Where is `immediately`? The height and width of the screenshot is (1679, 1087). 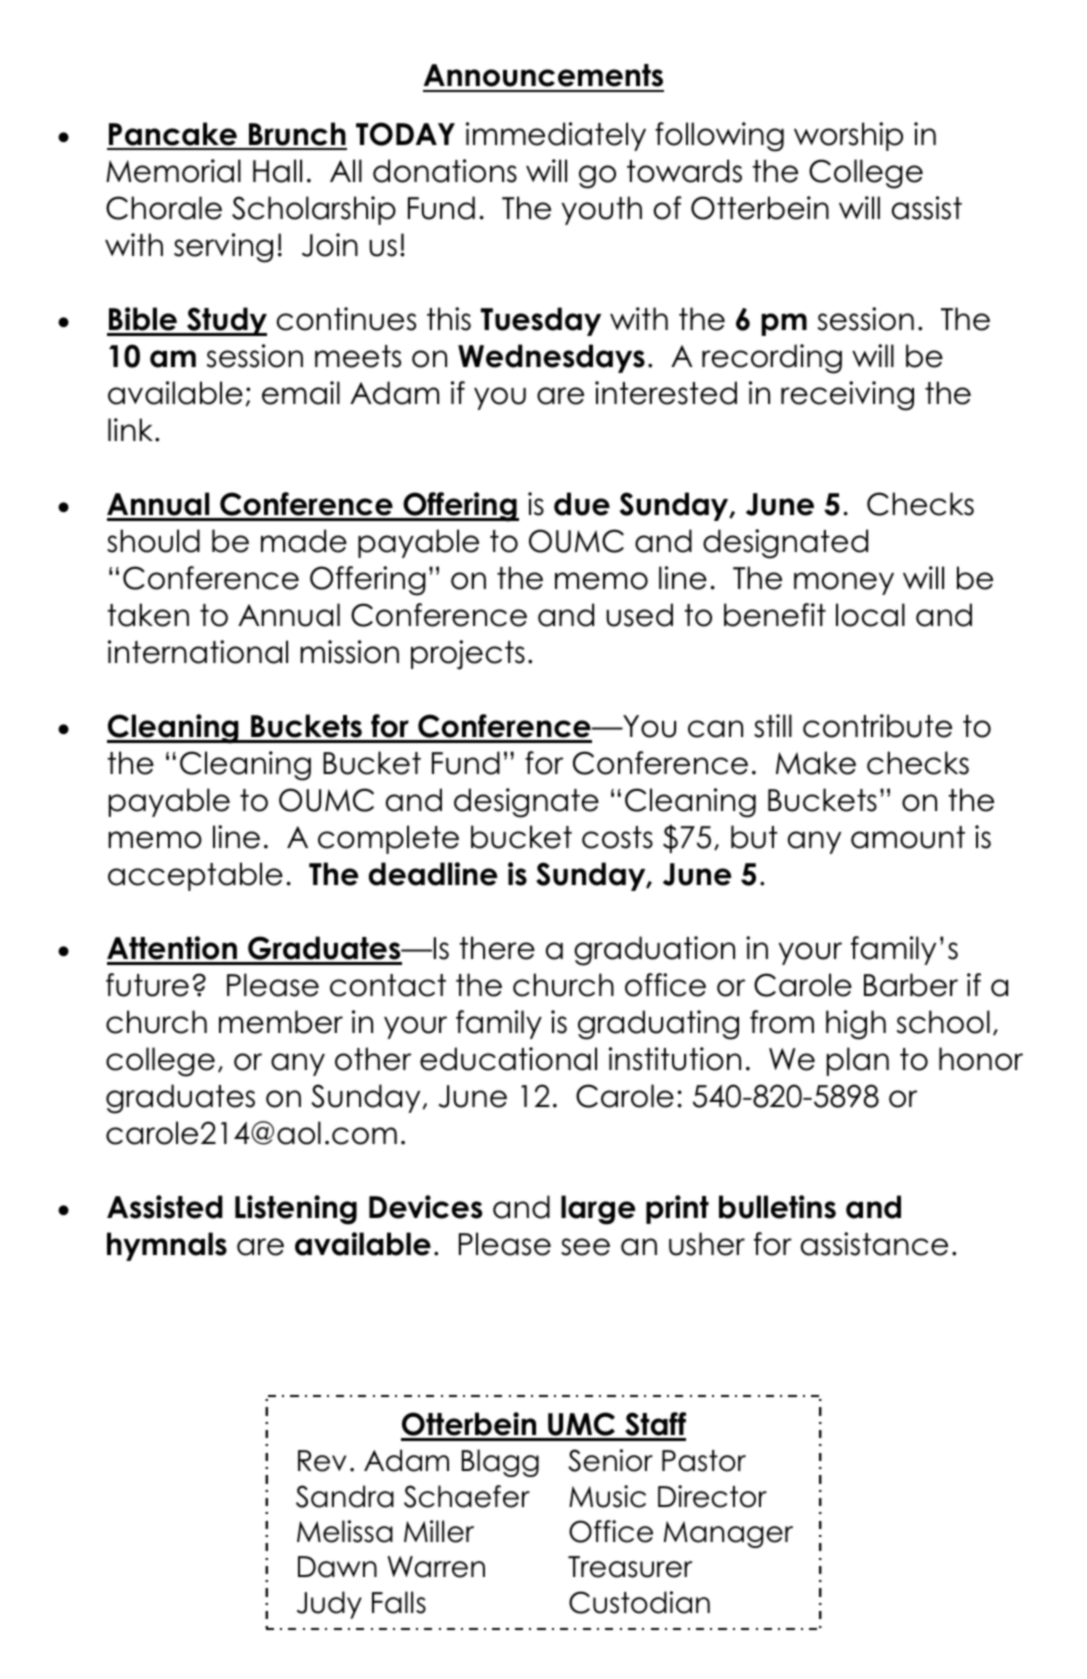 immediately is located at coordinates (556, 136).
